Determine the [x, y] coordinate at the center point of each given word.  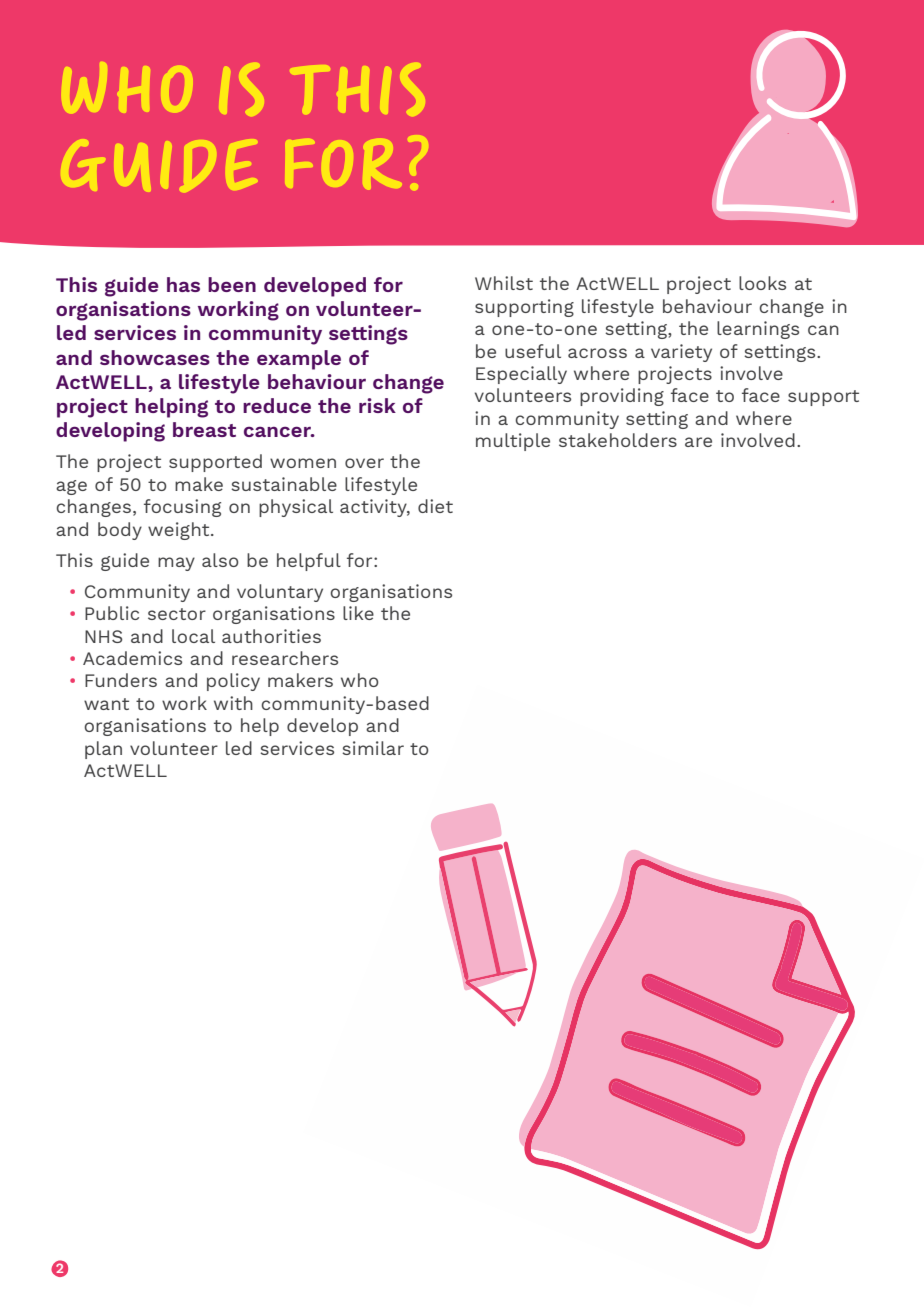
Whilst [504, 283]
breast [204, 429]
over [364, 463]
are [698, 442]
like [358, 613]
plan [103, 750]
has [183, 284]
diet [435, 506]
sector [177, 614]
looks [762, 283]
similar [373, 748]
